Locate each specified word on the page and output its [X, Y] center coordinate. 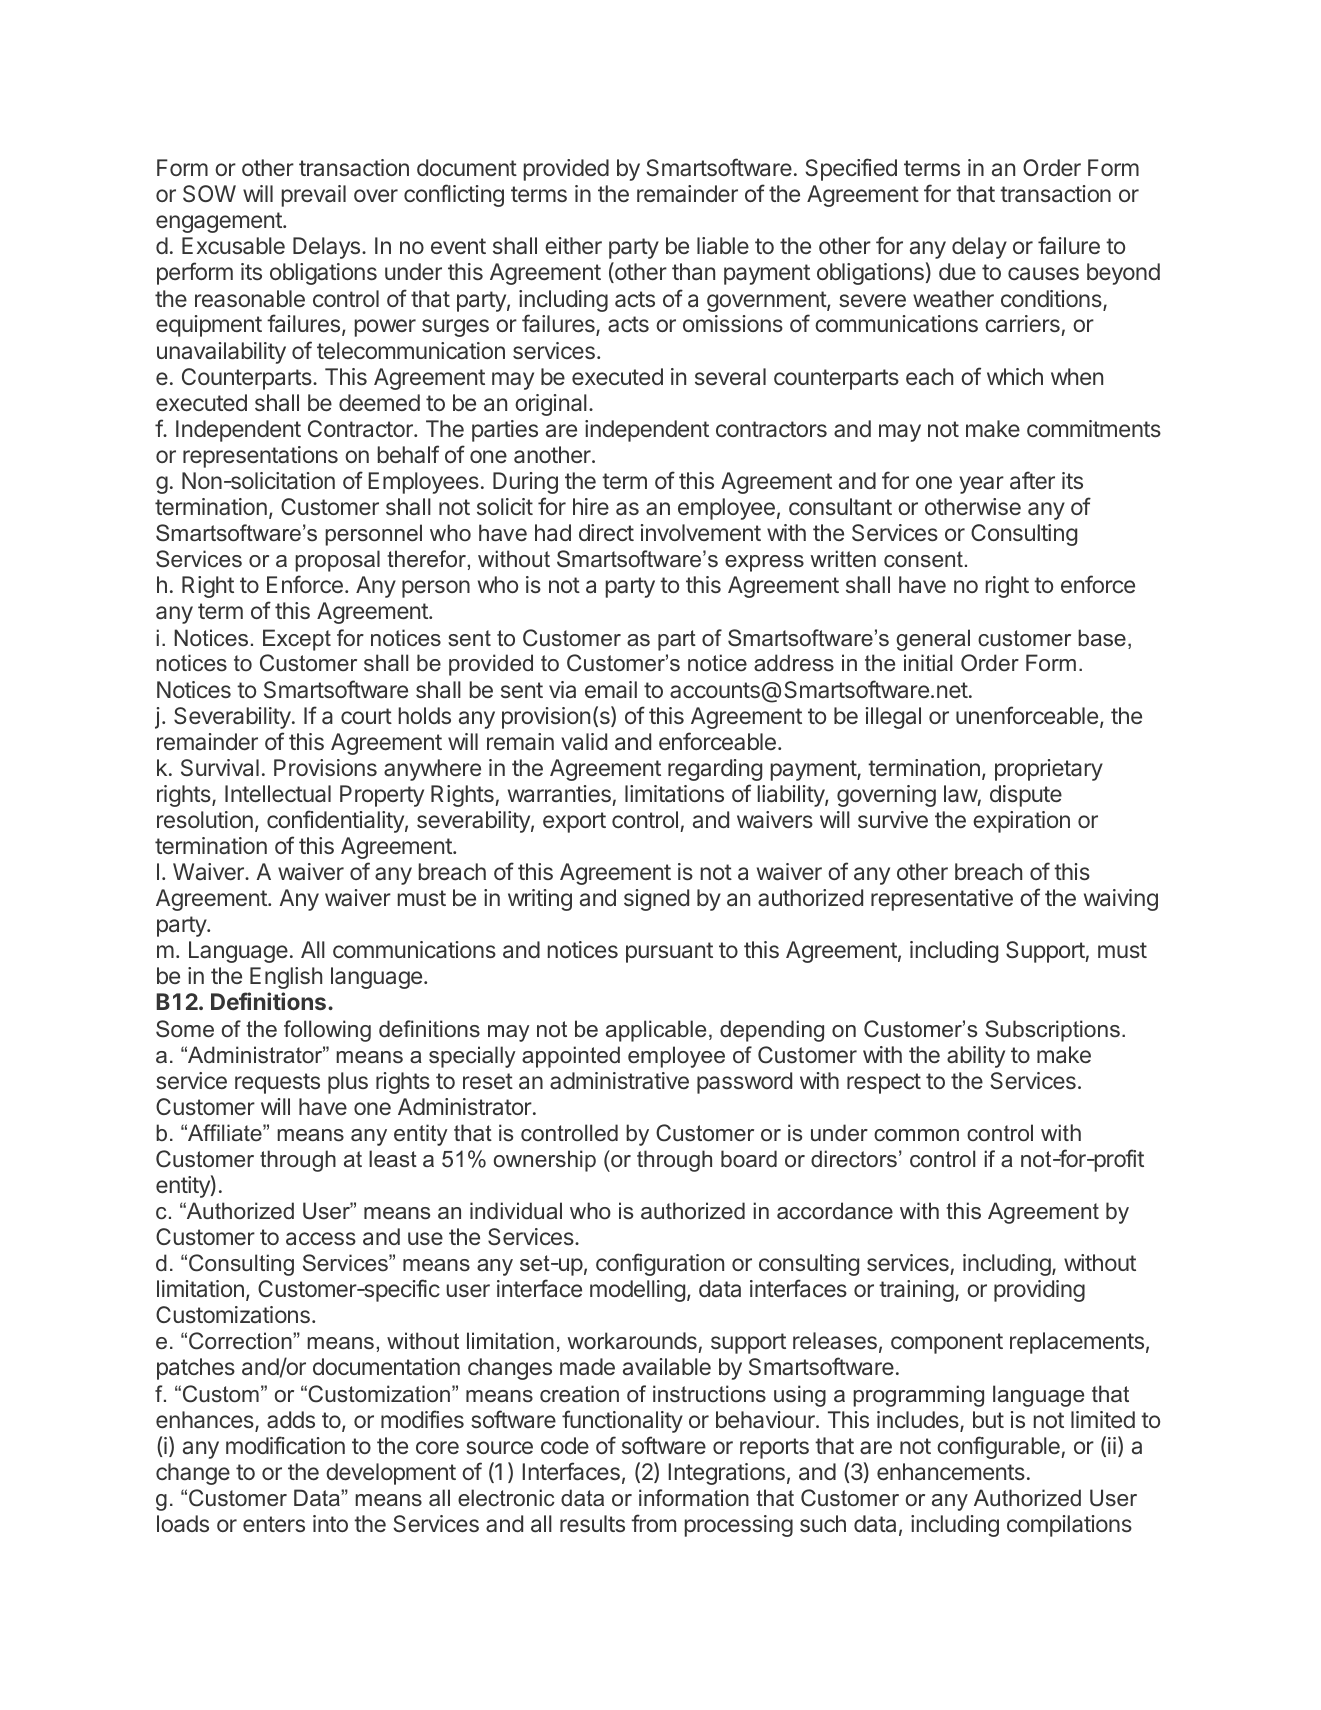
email [611, 690]
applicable [656, 1031]
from [653, 1523]
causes [1043, 273]
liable [723, 246]
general [933, 640]
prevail [314, 196]
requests [277, 1083]
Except [297, 640]
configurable [999, 1447]
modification [285, 1445]
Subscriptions [1052, 1031]
